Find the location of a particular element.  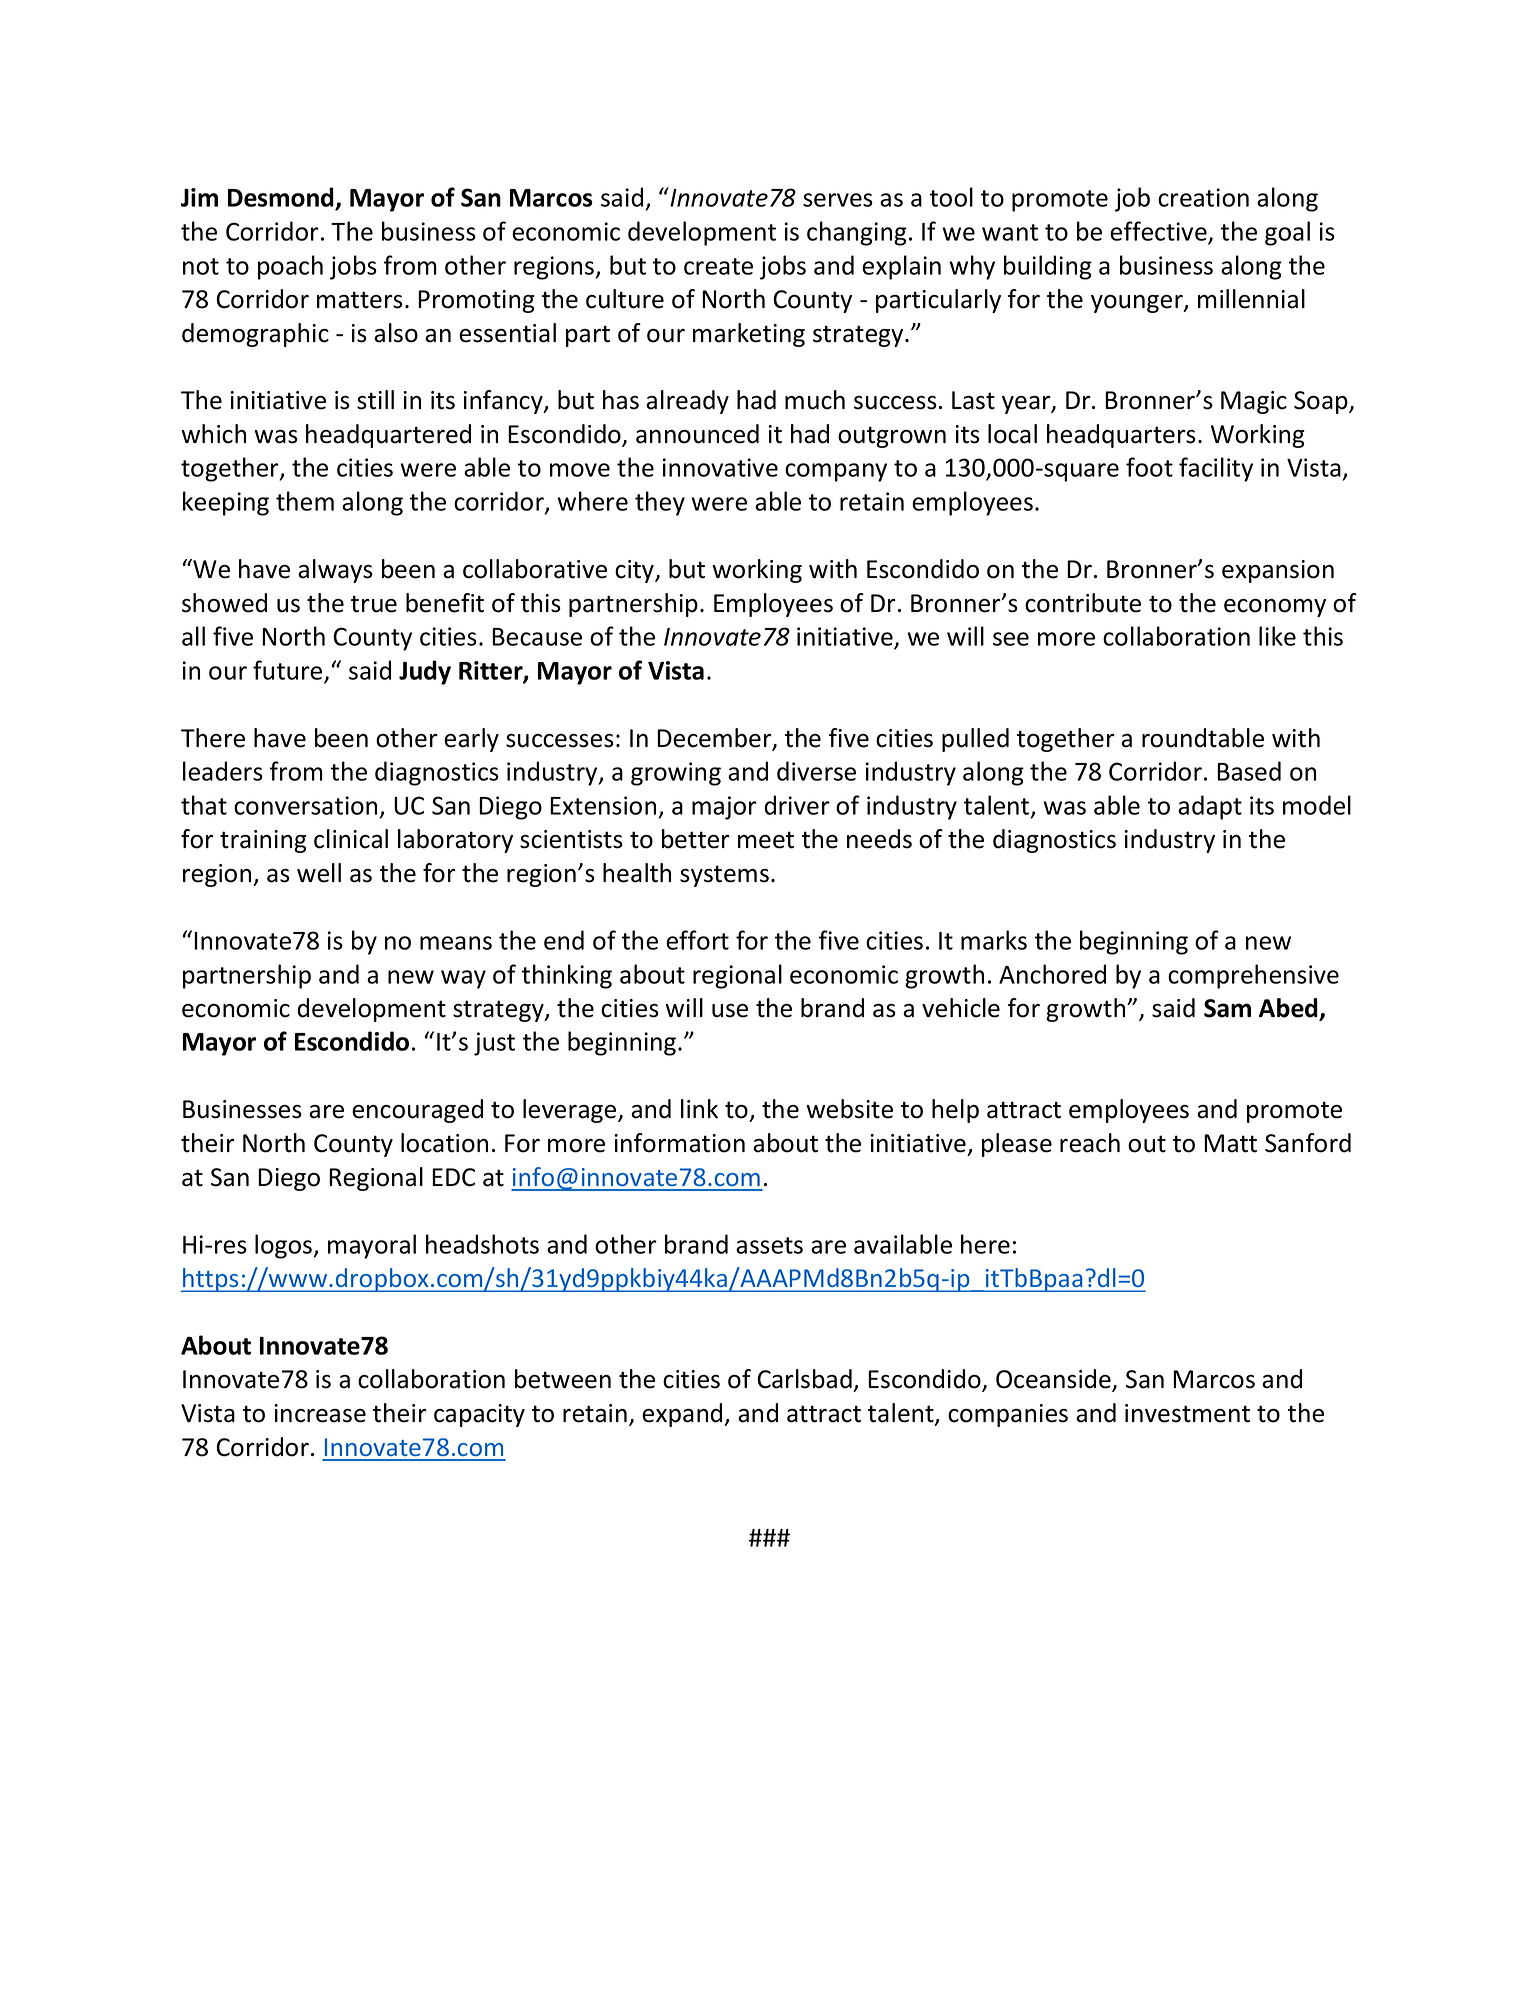

they is located at coordinates (660, 503).
